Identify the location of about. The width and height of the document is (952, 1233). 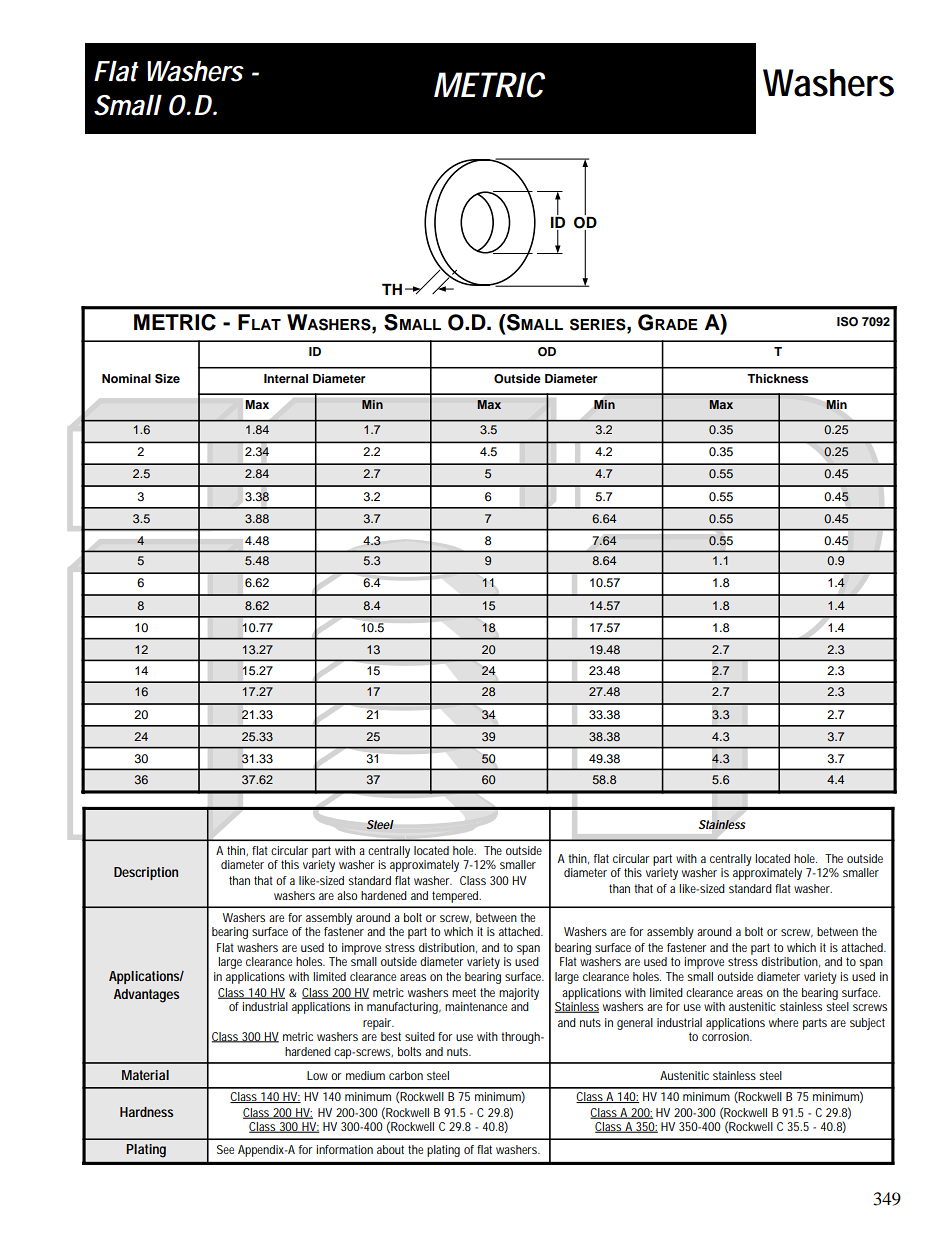
(390, 1149).
